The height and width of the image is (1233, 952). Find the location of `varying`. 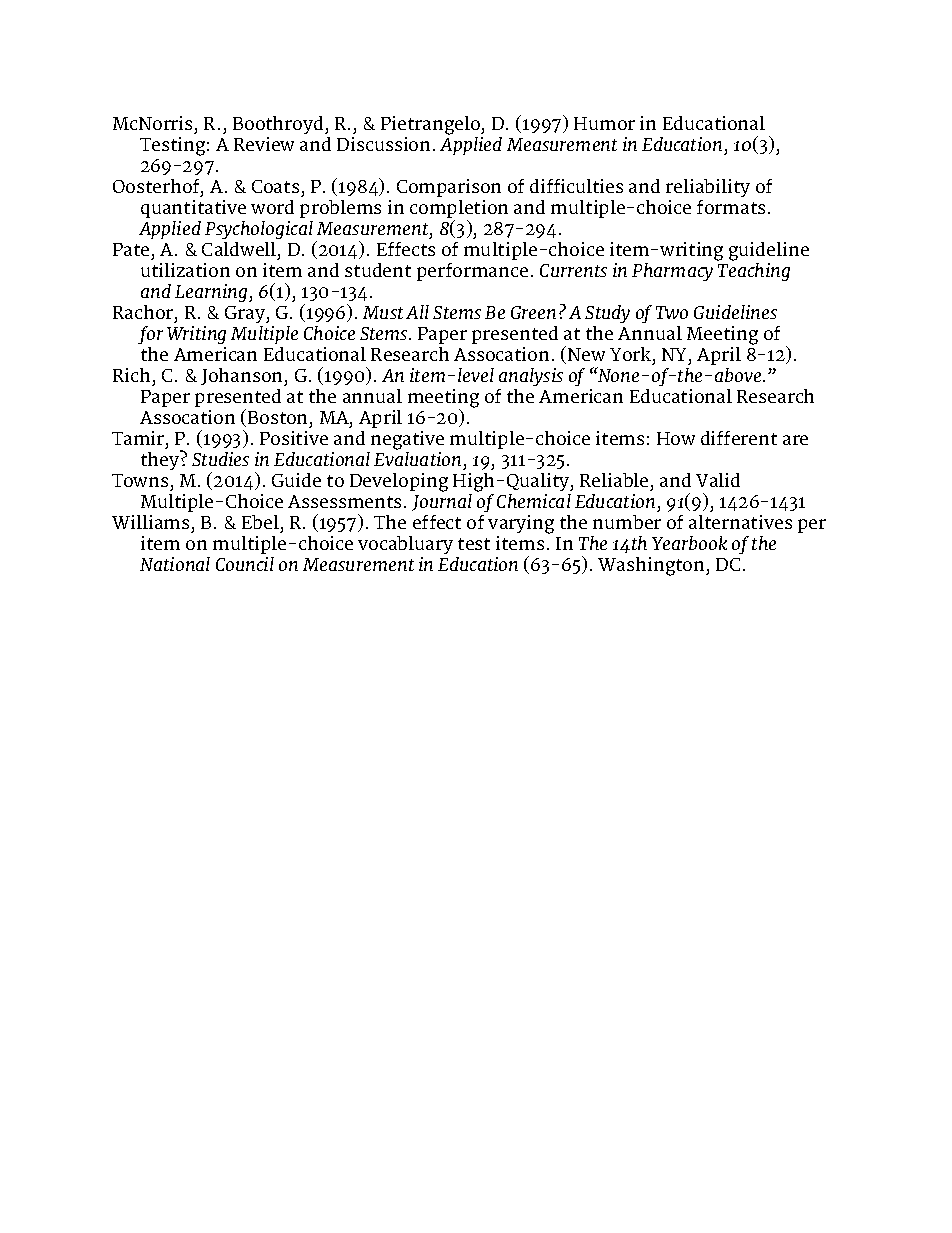

varying is located at coordinates (521, 524).
